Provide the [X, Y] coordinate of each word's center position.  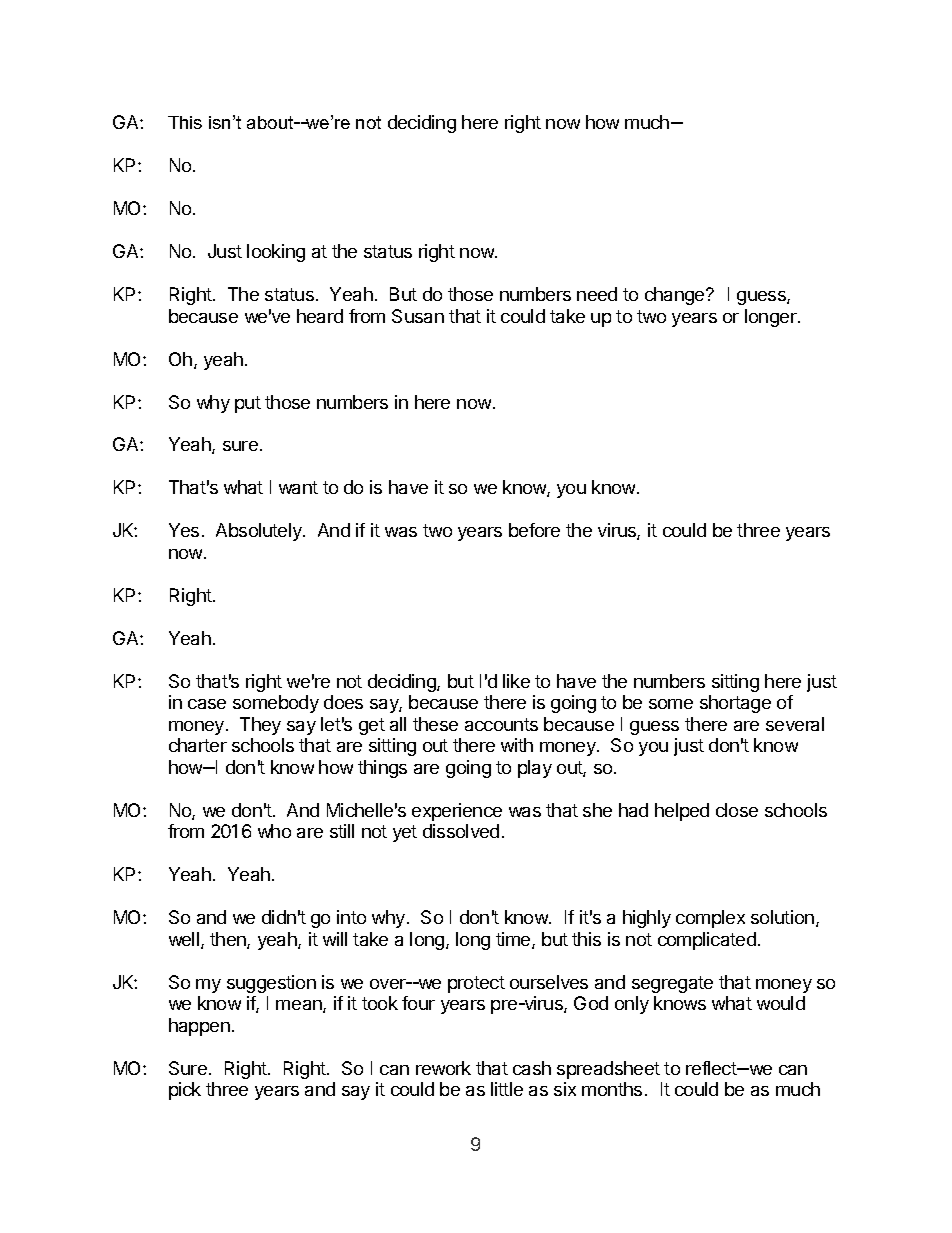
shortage [735, 704]
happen [199, 1027]
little [507, 1089]
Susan [418, 316]
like [516, 681]
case [207, 704]
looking [276, 253]
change [676, 296]
